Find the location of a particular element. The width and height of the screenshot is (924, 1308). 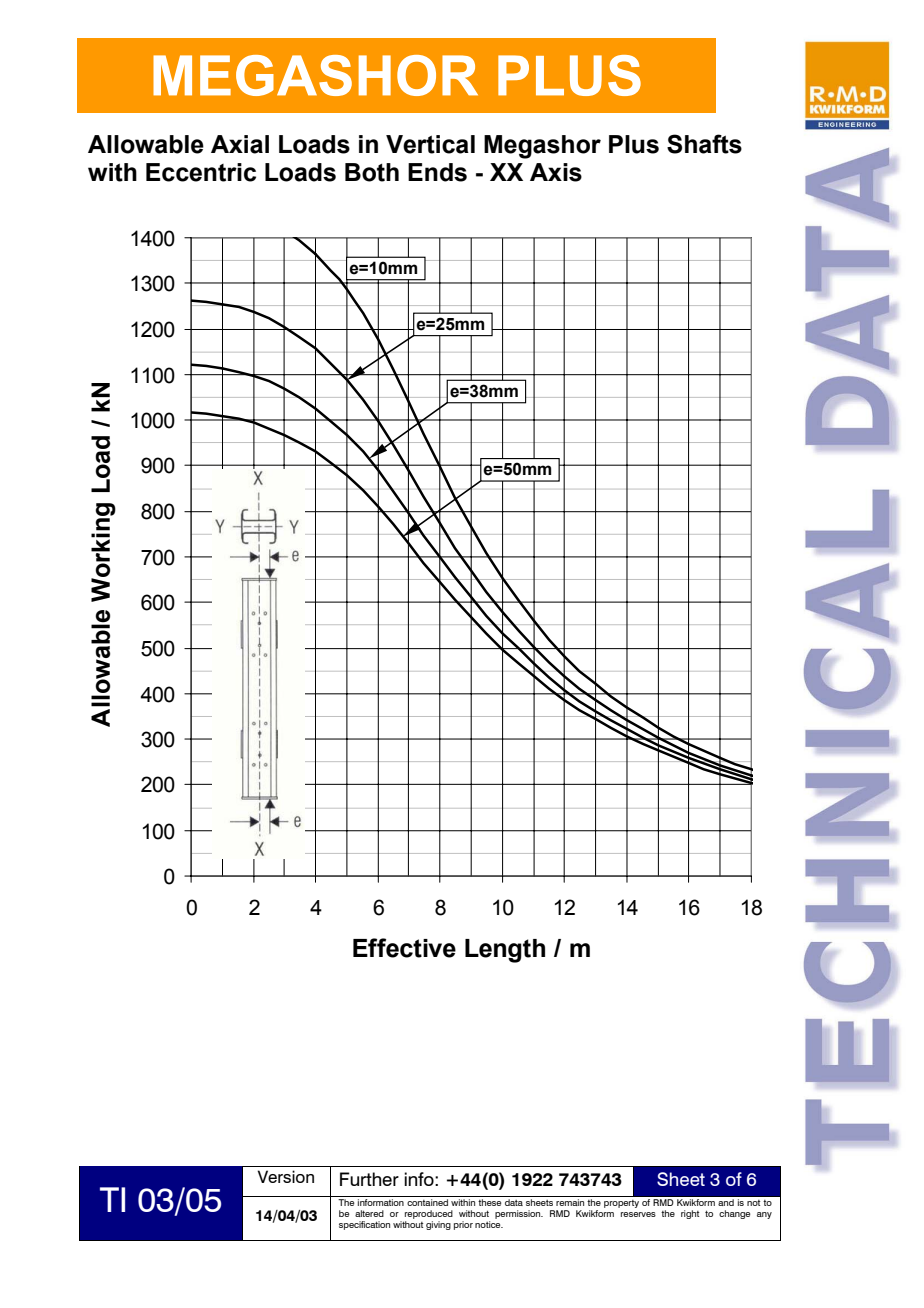

Vertical is located at coordinates (430, 144).
